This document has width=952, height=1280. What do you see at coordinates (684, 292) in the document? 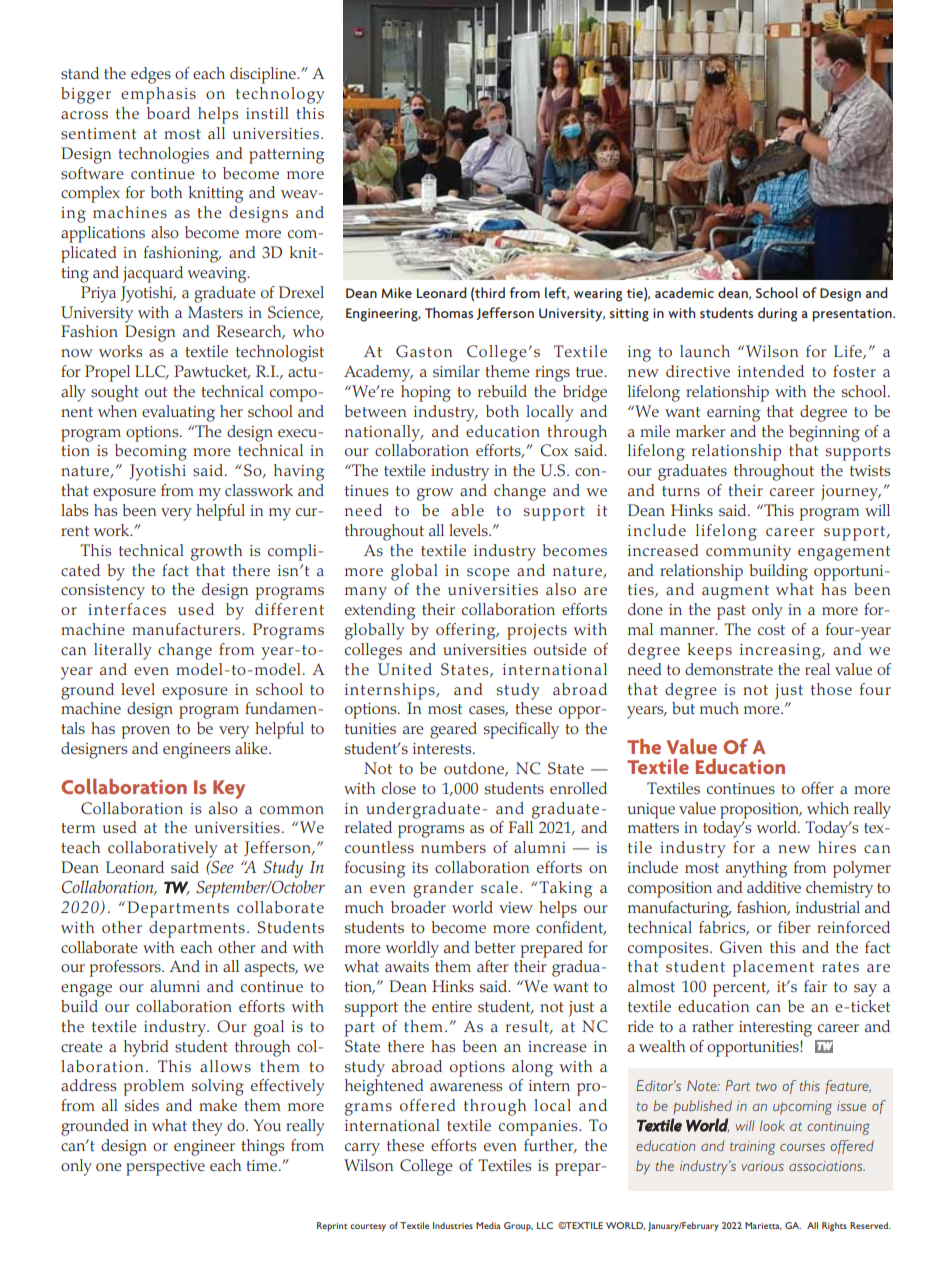
I see `academic` at bounding box center [684, 292].
